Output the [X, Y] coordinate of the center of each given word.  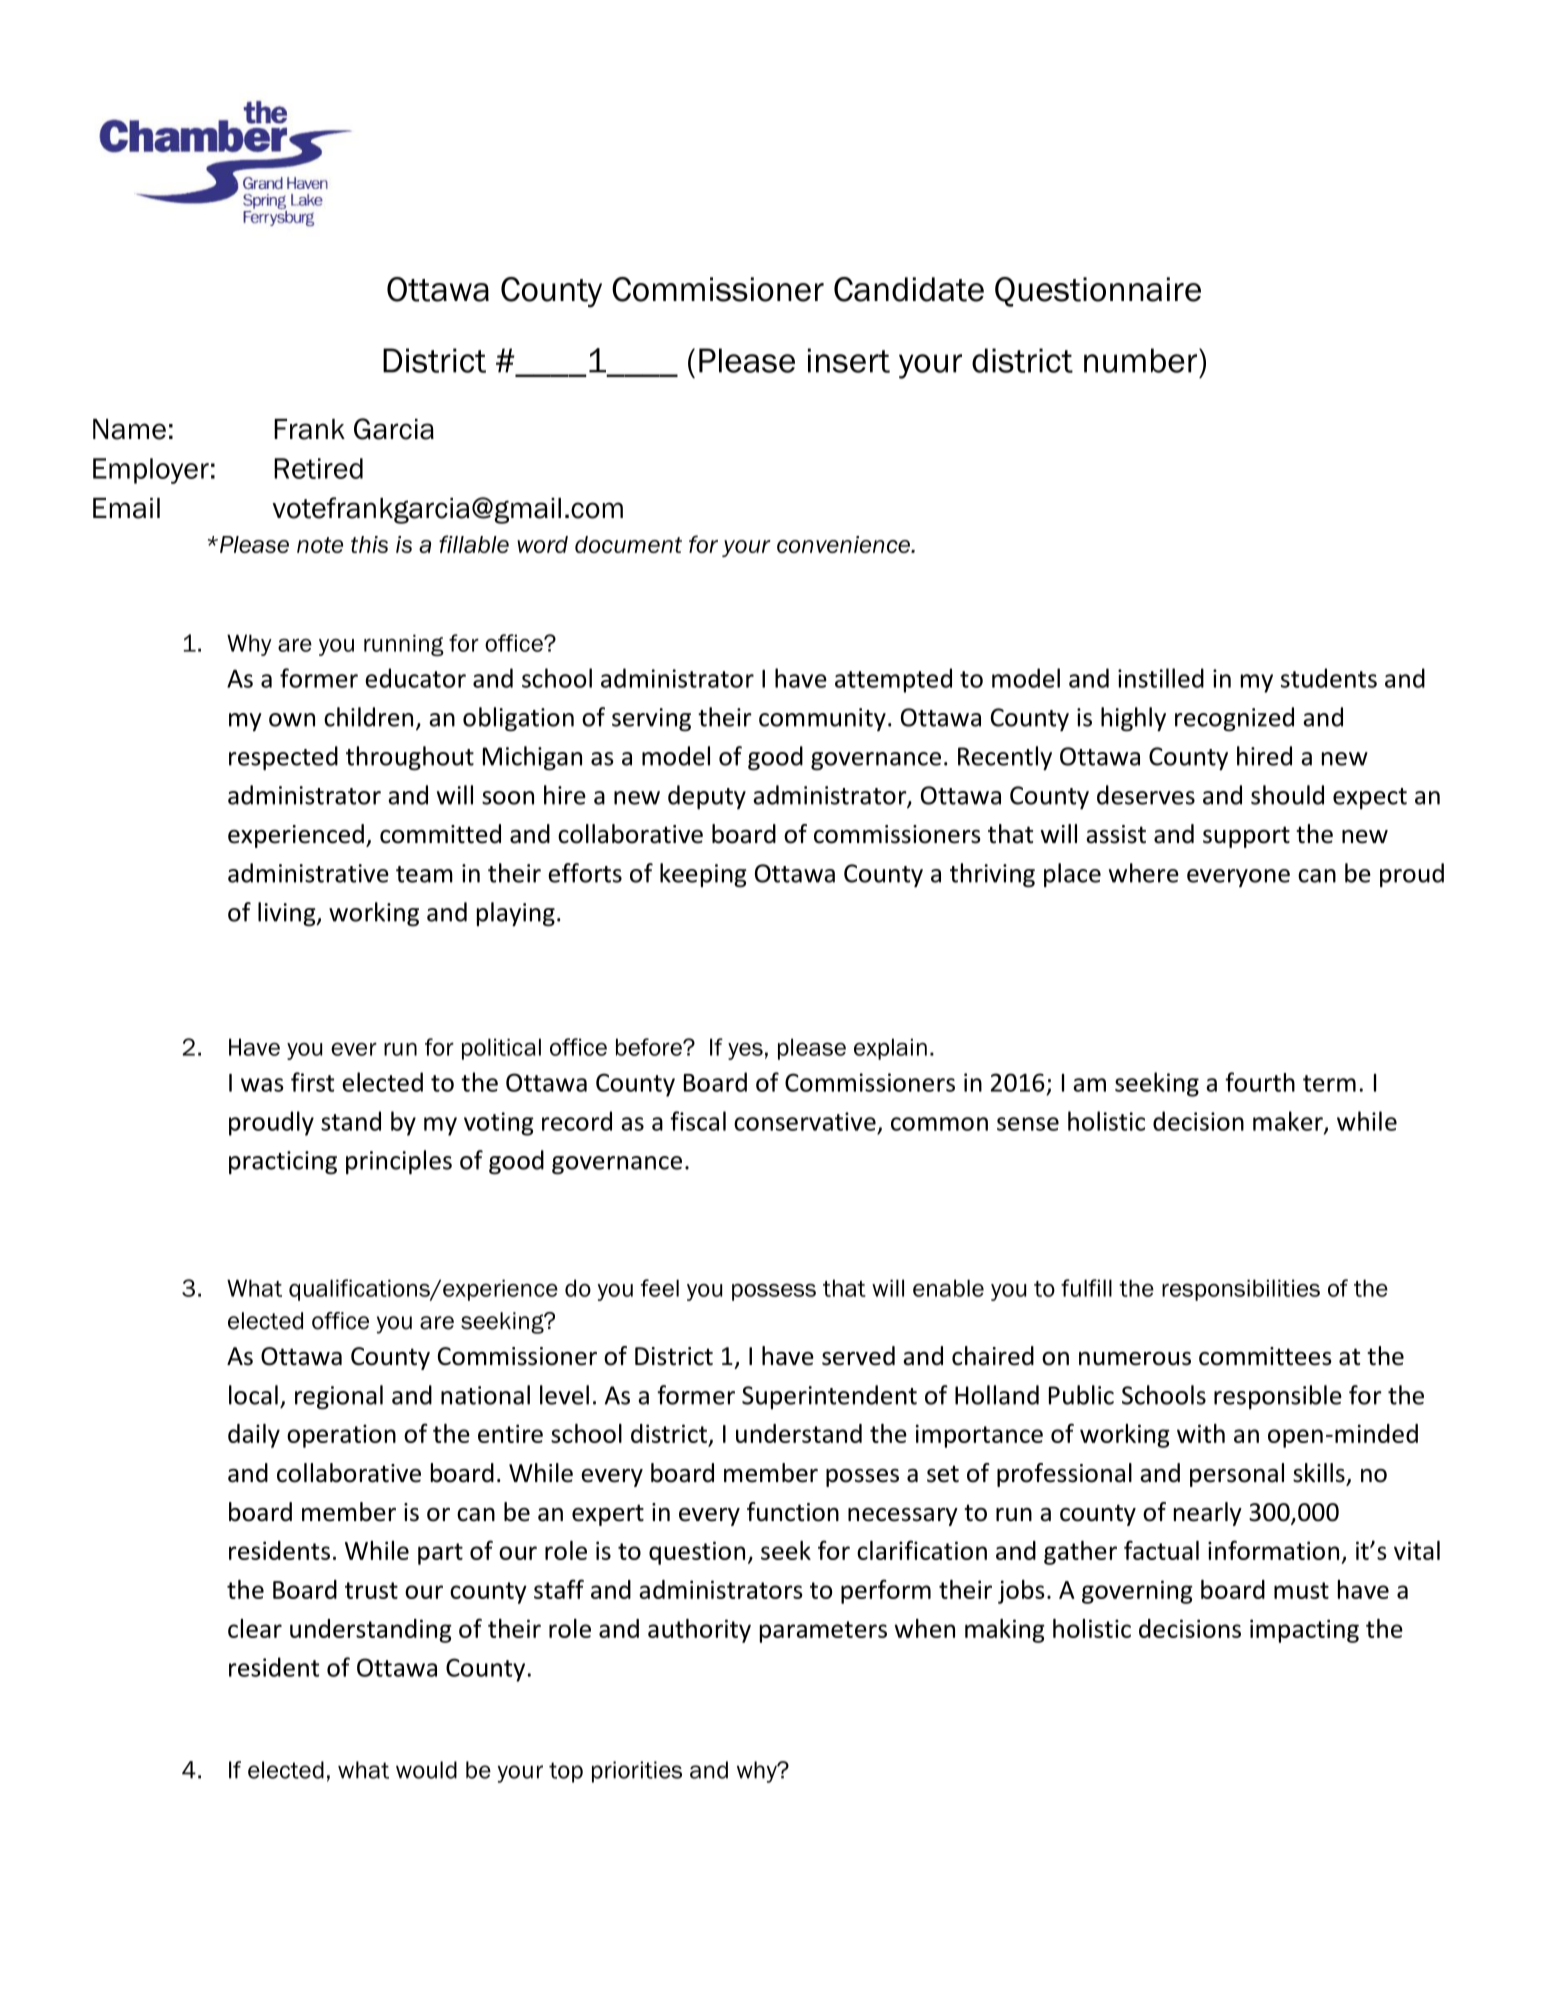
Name [129, 429]
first [312, 1082]
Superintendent [829, 1397]
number [1140, 360]
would [426, 1770]
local [253, 1395]
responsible [1278, 1397]
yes [745, 1051]
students [1329, 678]
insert [849, 360]
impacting [1304, 1631]
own [292, 720]
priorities [637, 1772]
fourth [1260, 1082]
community [822, 719]
